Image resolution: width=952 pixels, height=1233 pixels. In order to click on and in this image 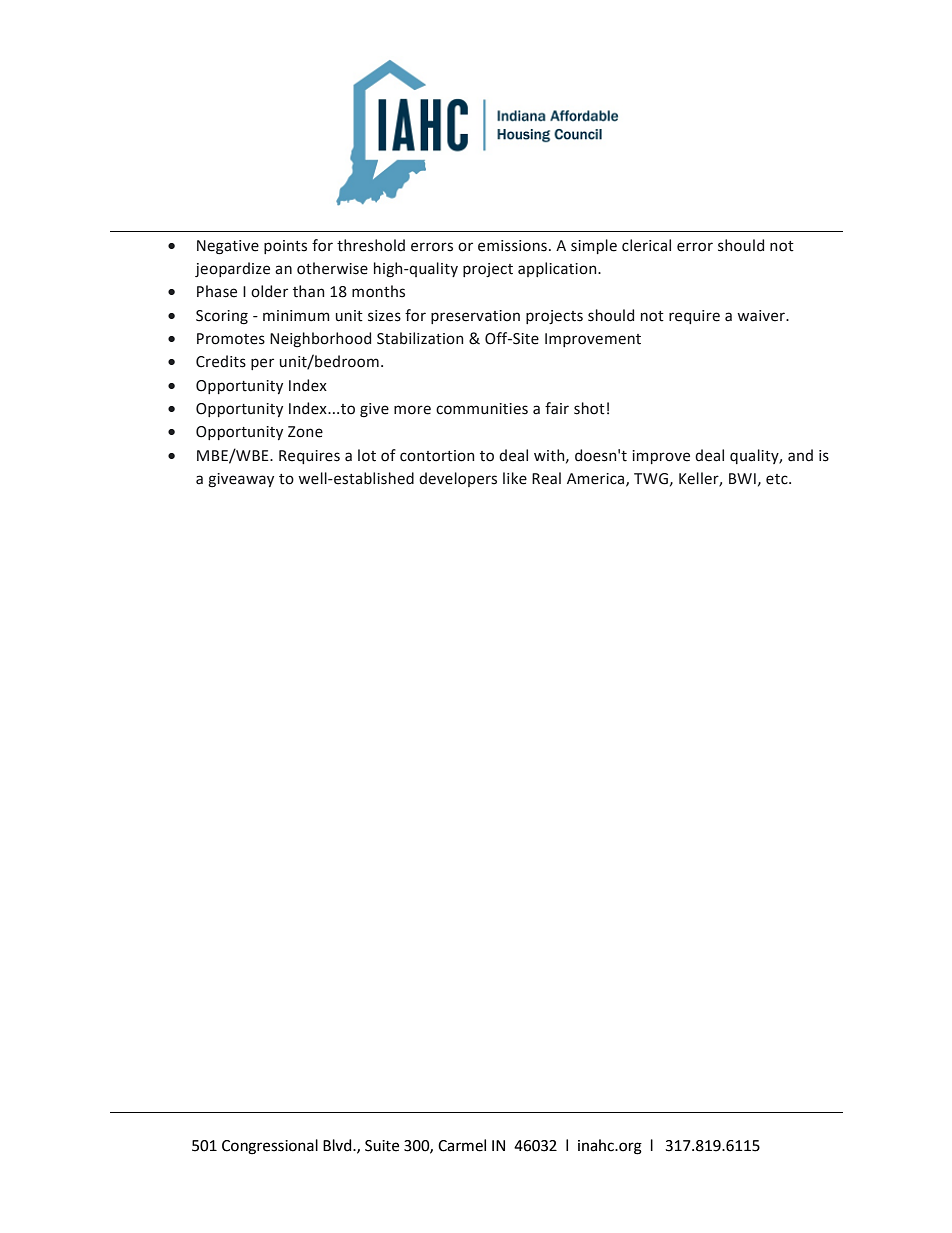, I will do `click(800, 455)`.
